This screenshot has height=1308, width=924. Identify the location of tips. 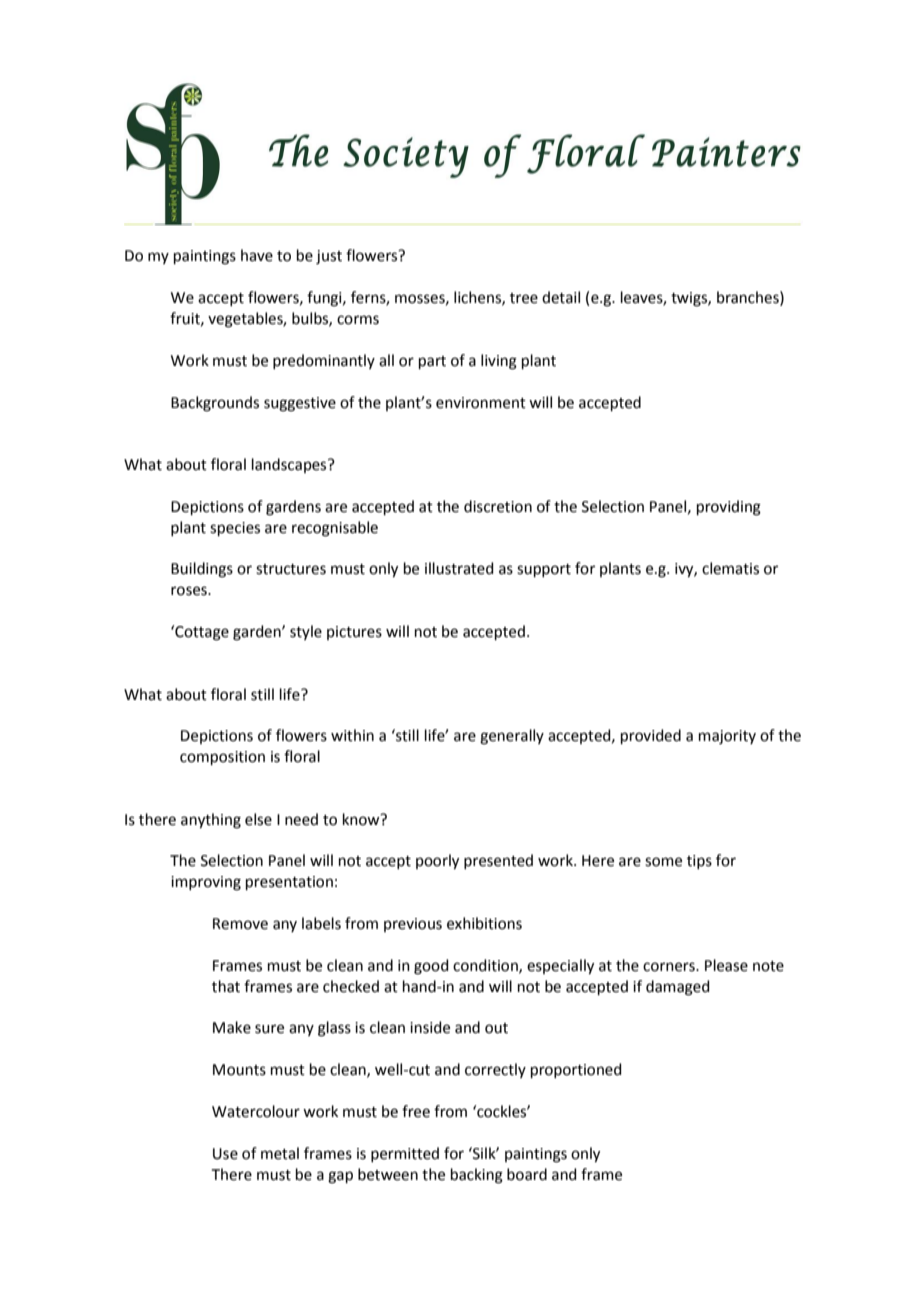
(699, 862).
